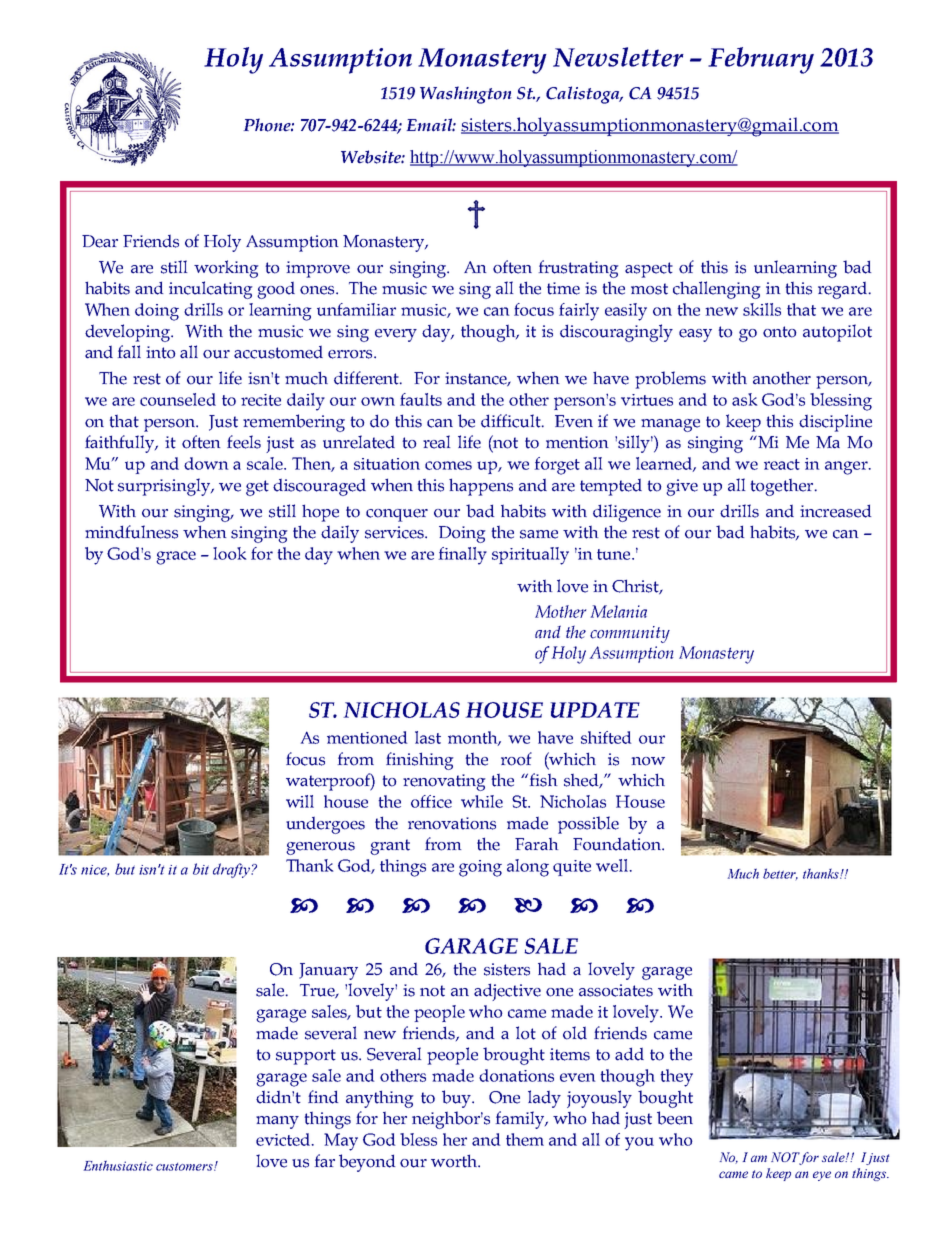  I want to click on Washington, so click(466, 95).
